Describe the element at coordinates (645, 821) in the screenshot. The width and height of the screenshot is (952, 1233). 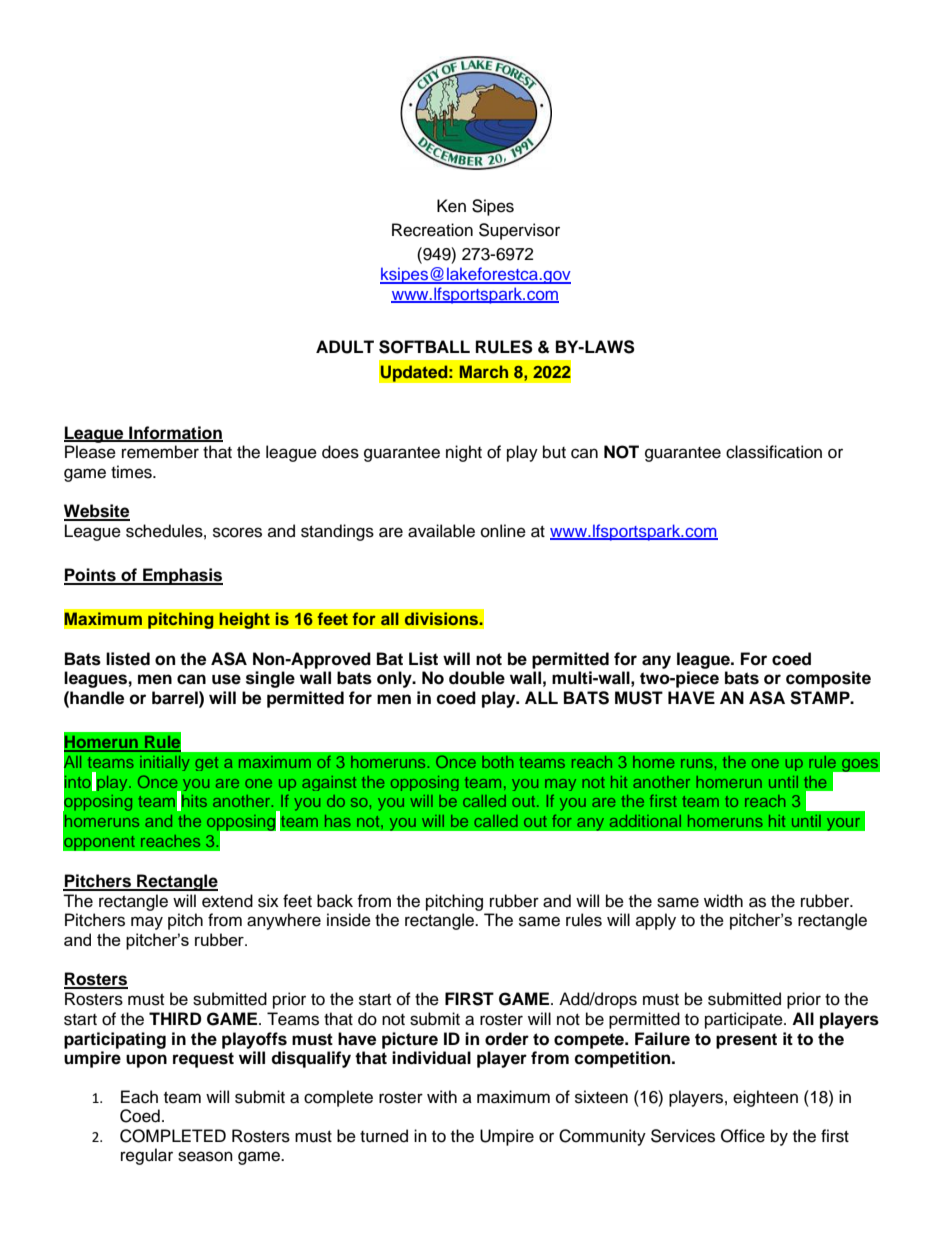
I see `additional` at that location.
